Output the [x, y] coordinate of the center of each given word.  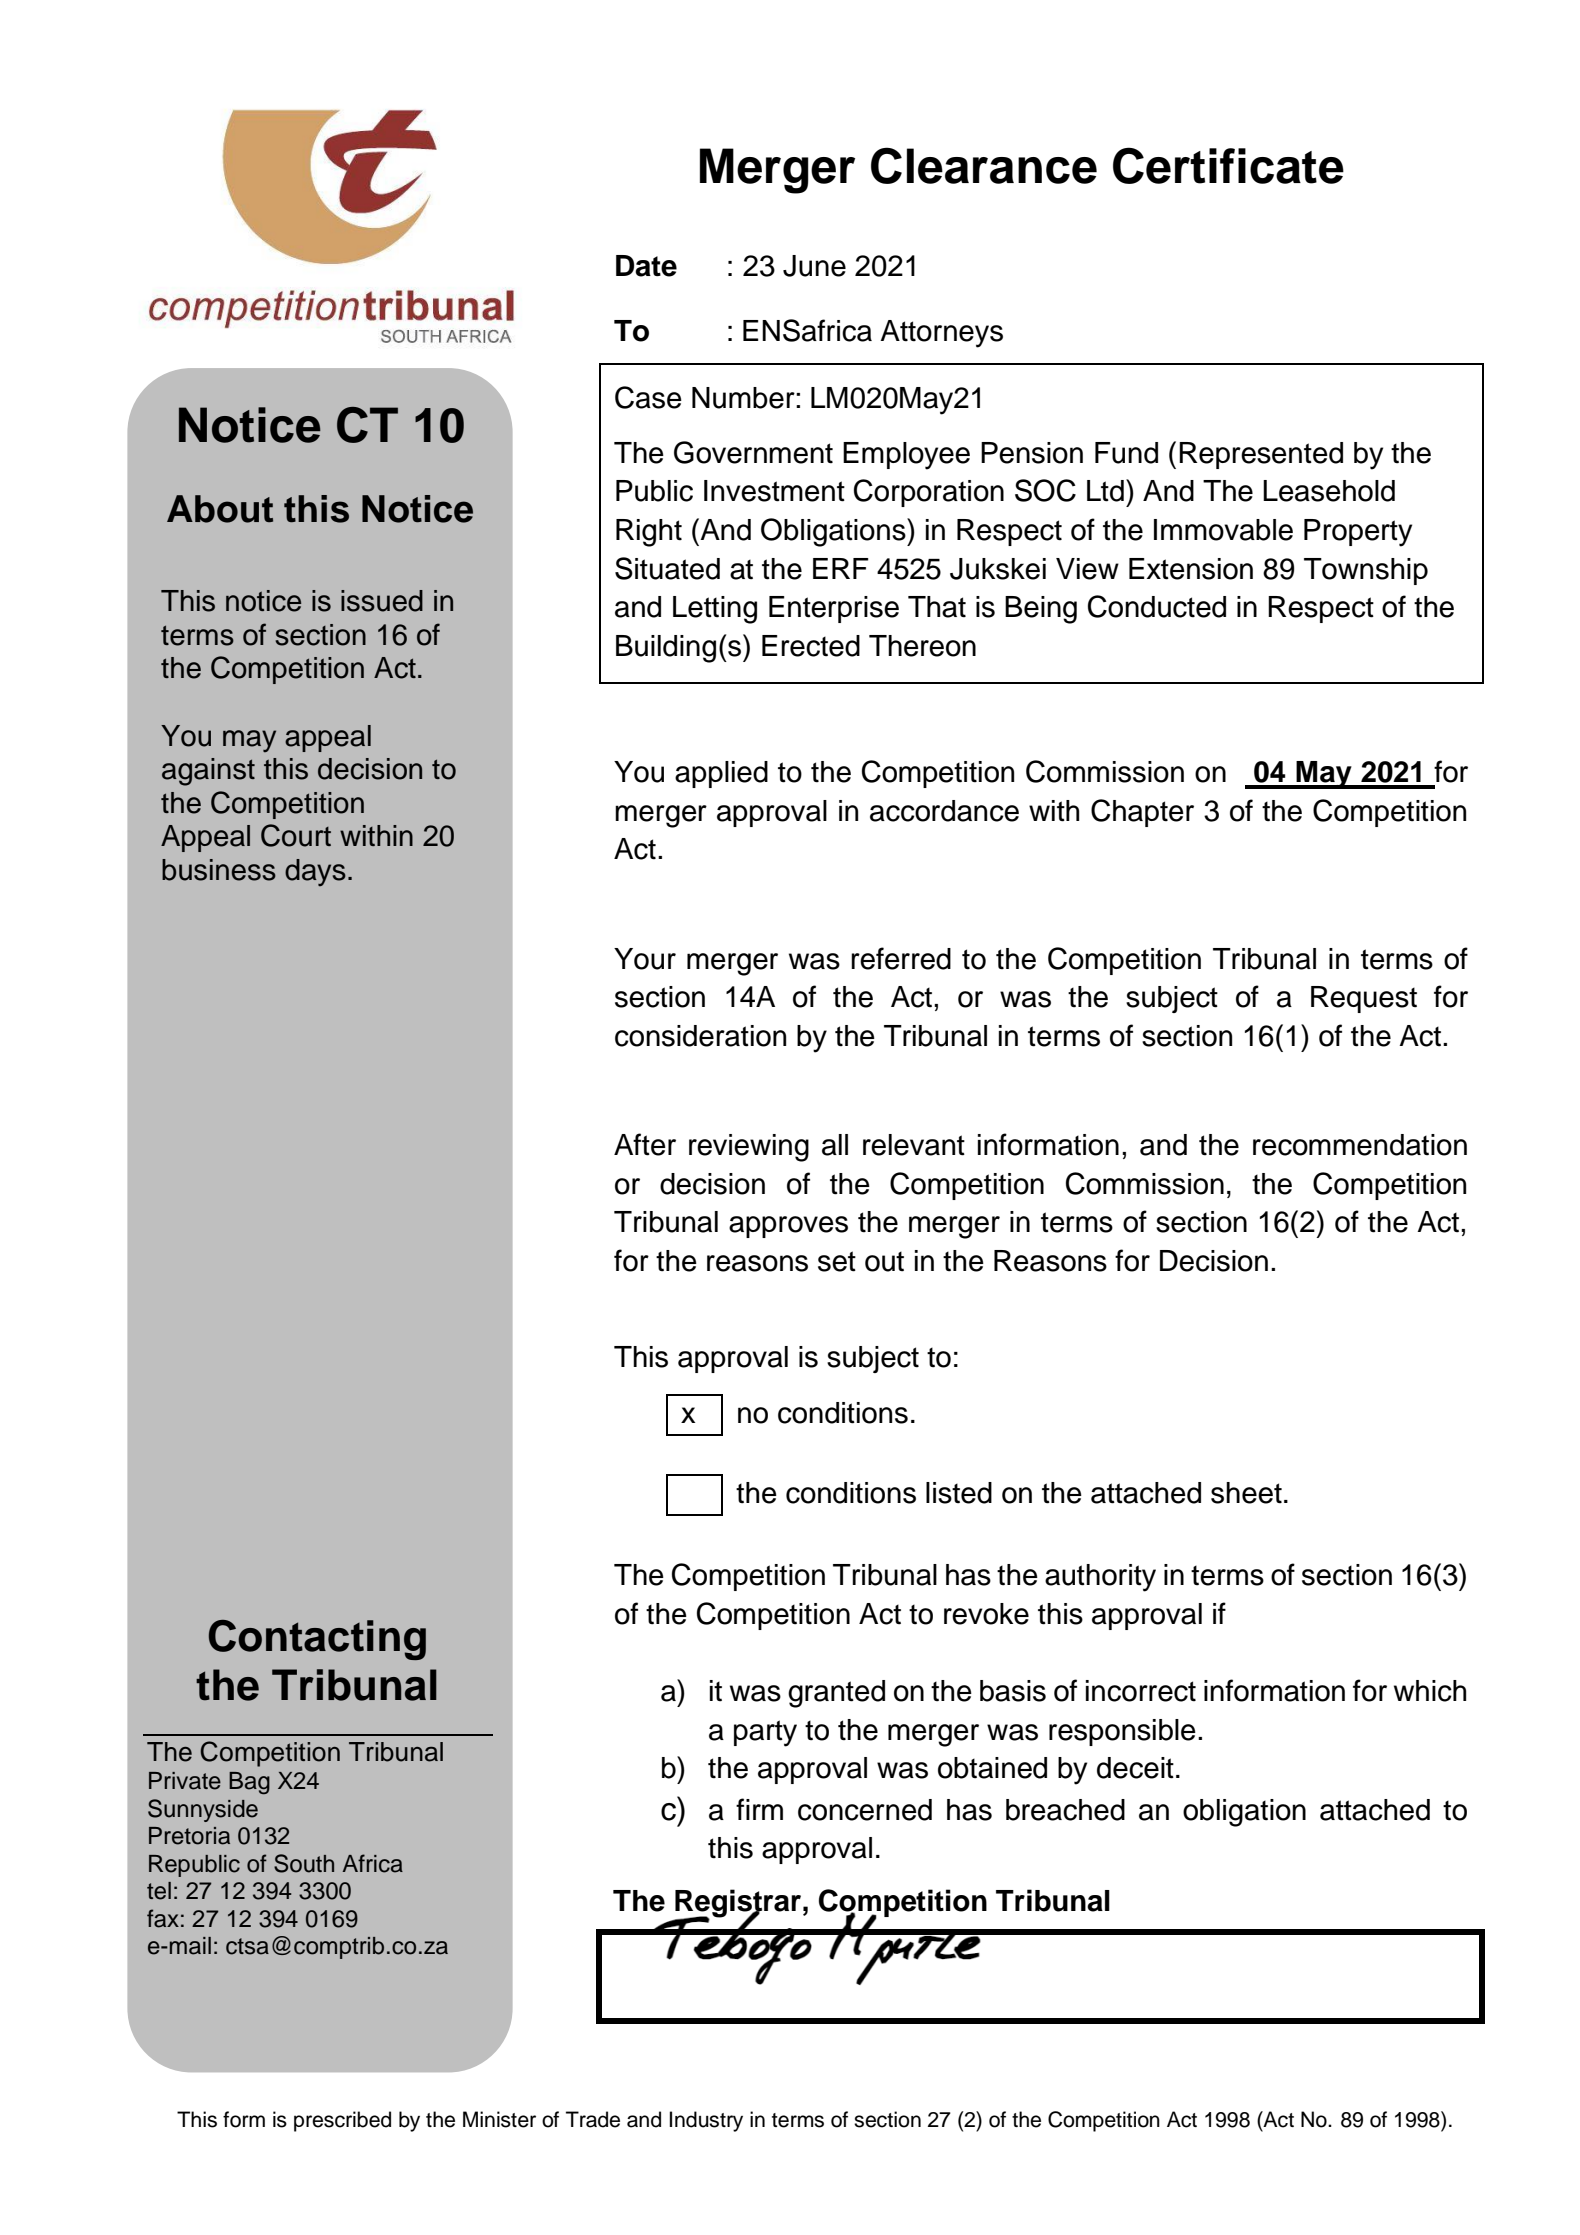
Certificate [1228, 165]
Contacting [317, 1640]
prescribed [342, 2121]
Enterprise [834, 609]
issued [382, 601]
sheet [1246, 1493]
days [315, 872]
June [814, 266]
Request [1364, 999]
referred [901, 958]
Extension [1191, 569]
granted [836, 1694]
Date [646, 266]
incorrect [1141, 1691]
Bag [249, 1783]
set [837, 1261]
